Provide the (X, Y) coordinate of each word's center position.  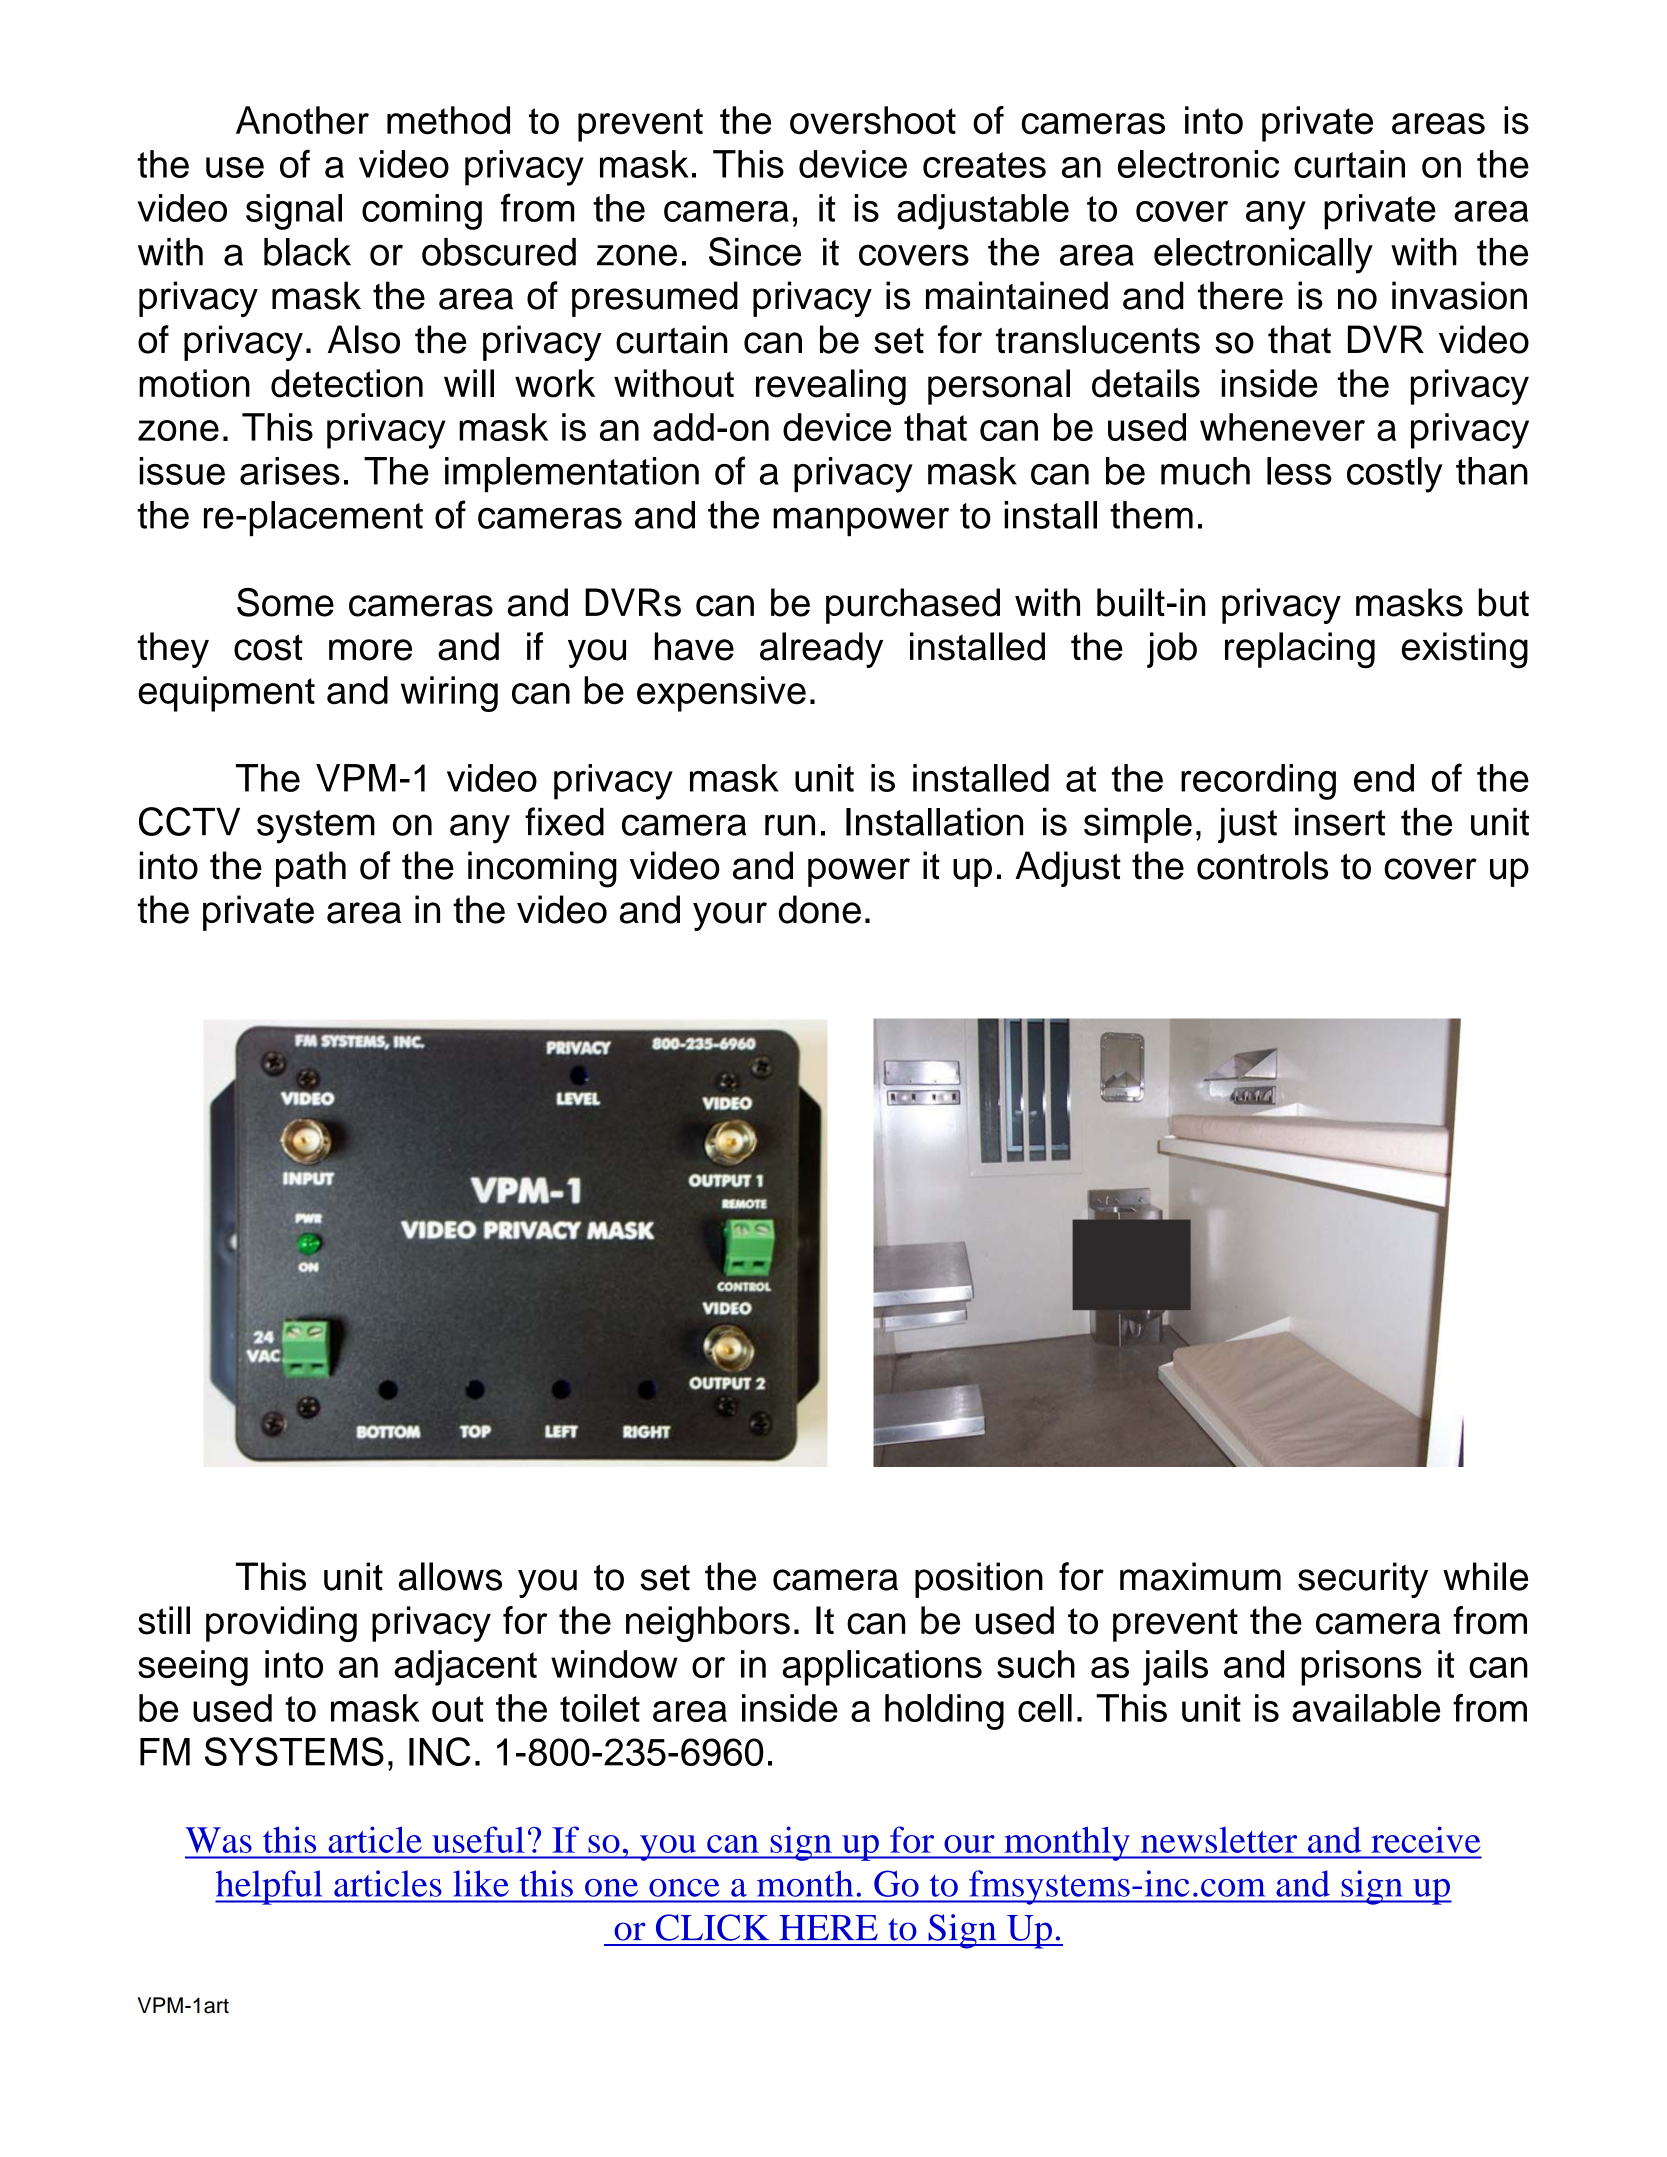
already (821, 650)
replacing (1300, 650)
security (1363, 1580)
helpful (270, 1887)
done (820, 909)
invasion (1459, 295)
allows (450, 1576)
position (979, 1580)
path (311, 869)
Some (285, 602)
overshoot (873, 120)
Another (302, 120)
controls (1262, 865)
